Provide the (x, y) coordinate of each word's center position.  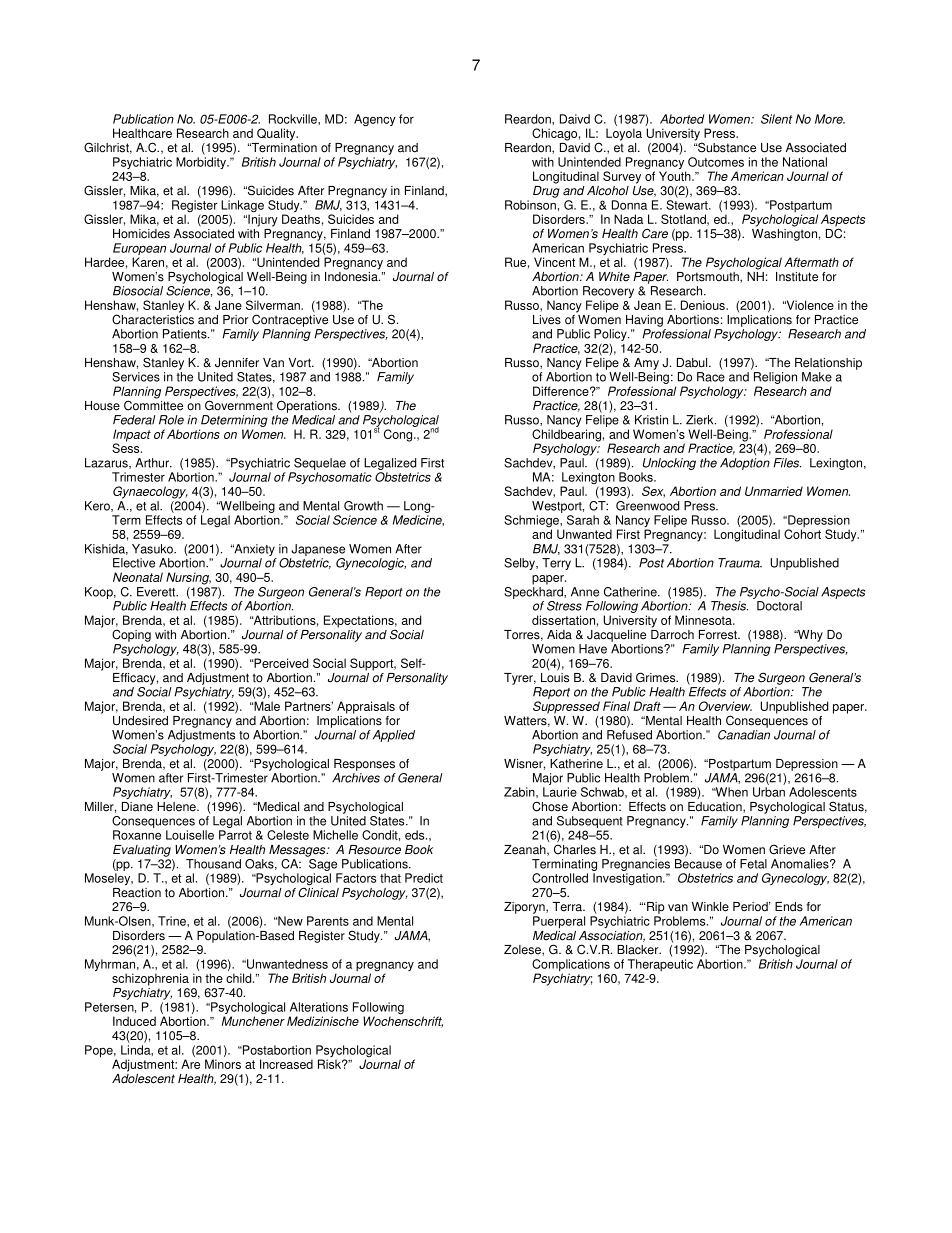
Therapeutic (660, 965)
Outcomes (716, 162)
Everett (157, 592)
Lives (547, 320)
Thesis (729, 606)
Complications (571, 966)
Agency (375, 120)
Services (136, 377)
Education (716, 807)
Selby (520, 564)
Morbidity (202, 163)
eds (416, 835)
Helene (177, 807)
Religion (775, 378)
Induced (134, 1021)
